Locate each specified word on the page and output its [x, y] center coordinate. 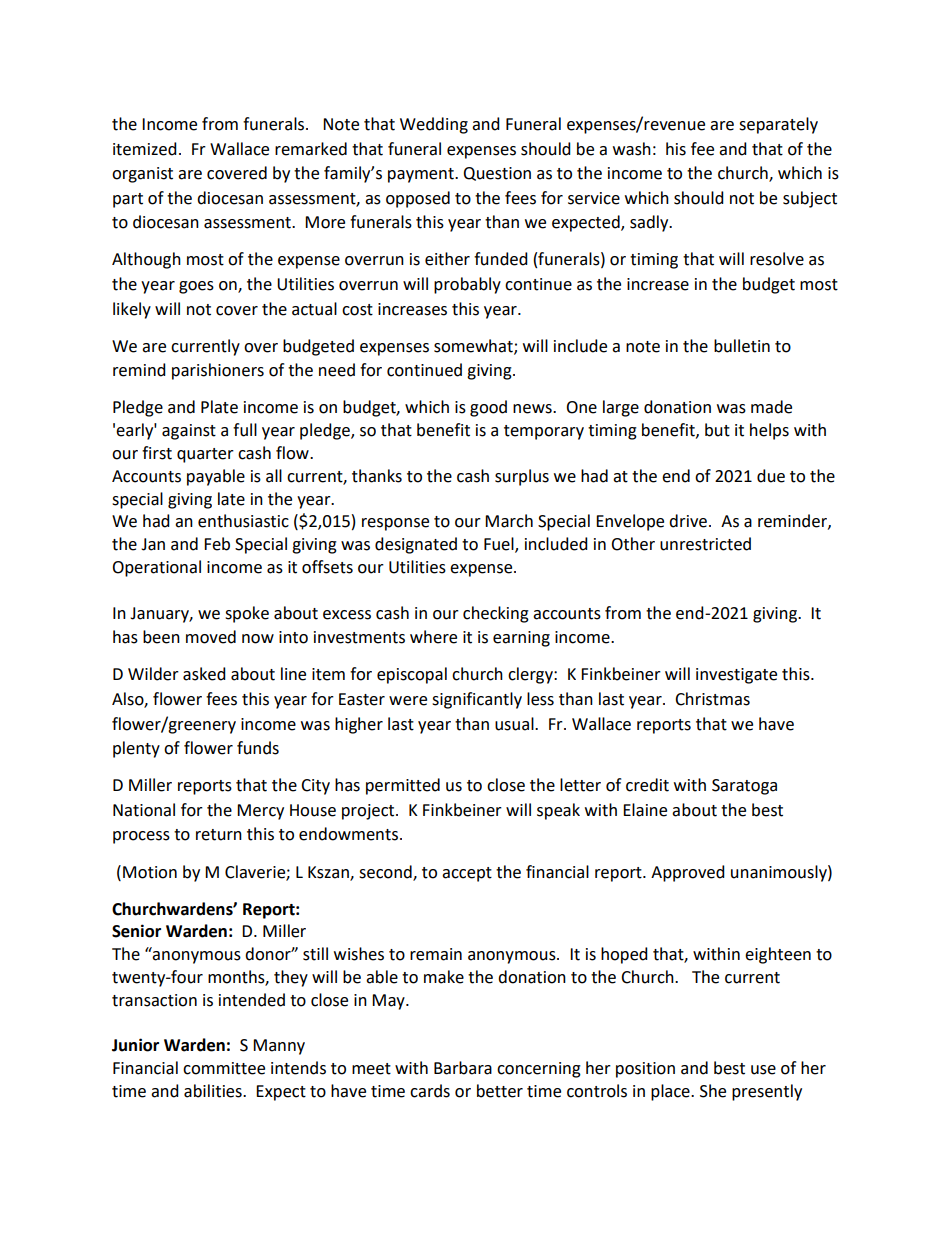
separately [778, 125]
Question [497, 174]
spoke [247, 614]
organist [142, 175]
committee [224, 1068]
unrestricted [705, 544]
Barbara [463, 1068]
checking [496, 614]
